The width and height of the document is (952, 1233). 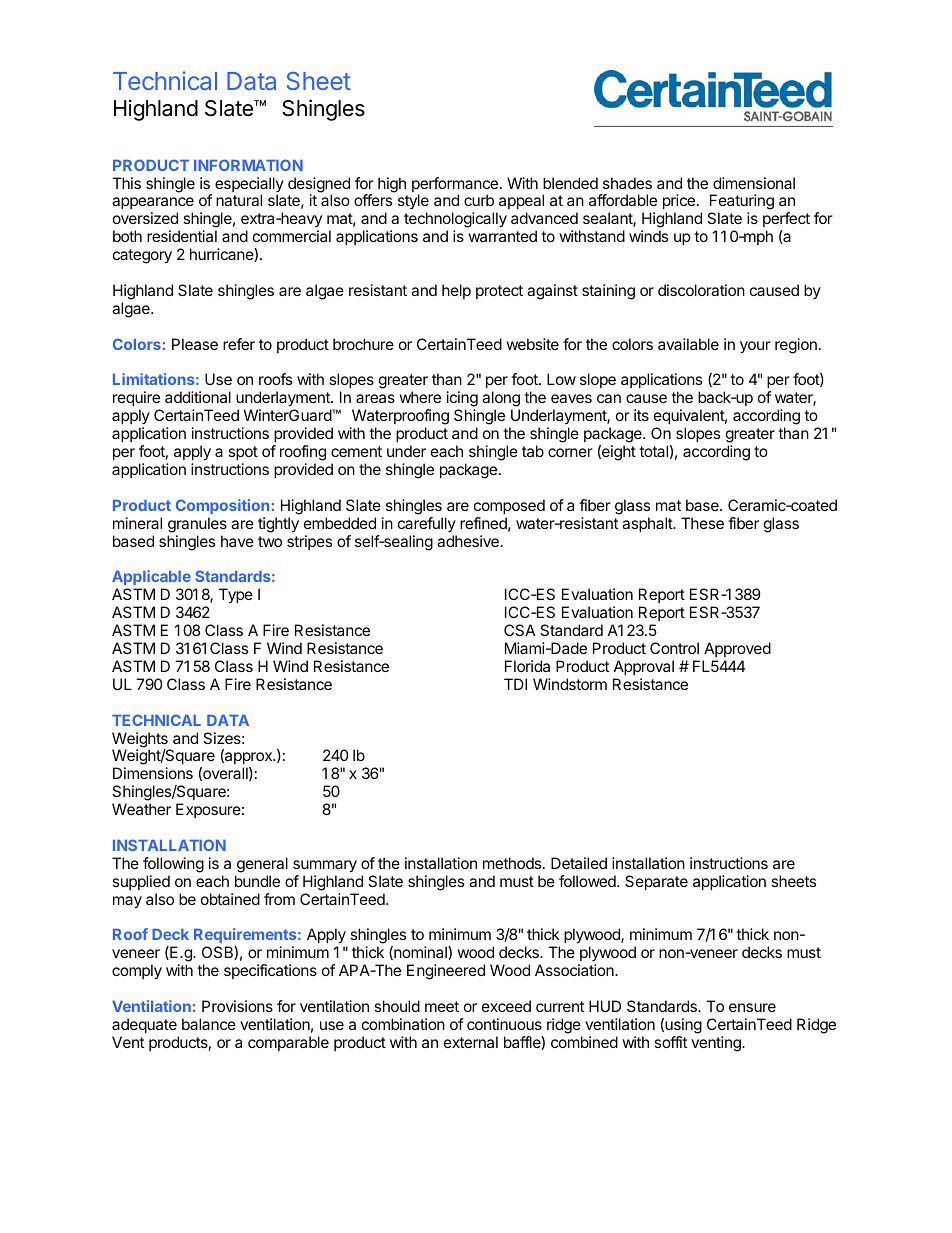 I want to click on natural, so click(x=239, y=200).
